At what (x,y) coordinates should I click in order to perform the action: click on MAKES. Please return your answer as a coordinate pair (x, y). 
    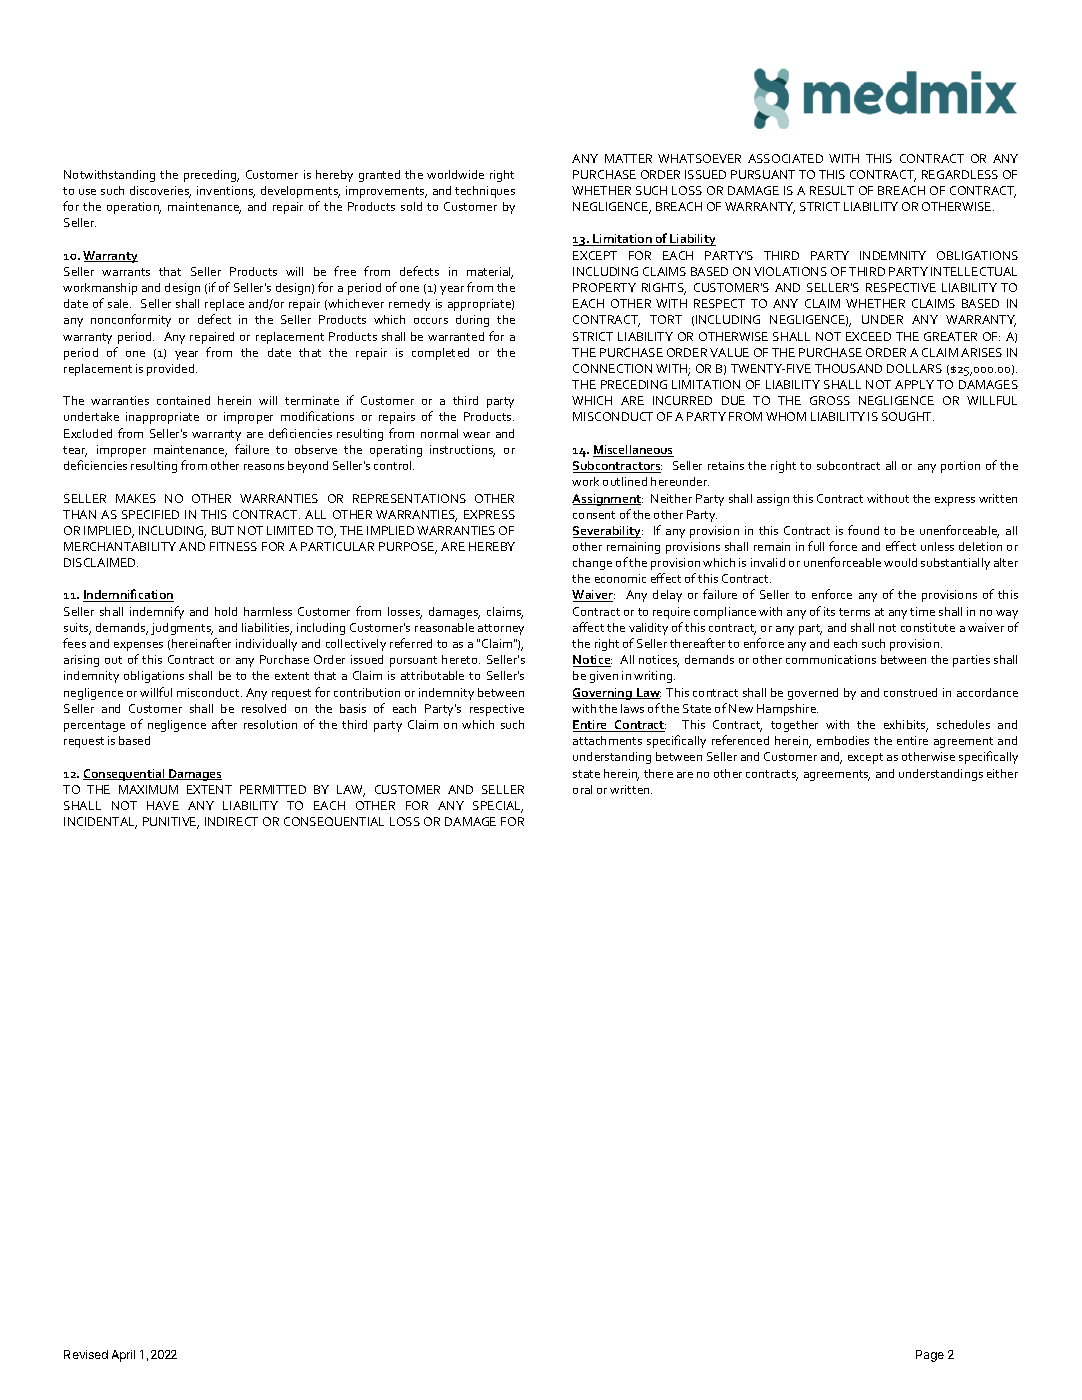
    Looking at the image, I should click on (136, 498).
